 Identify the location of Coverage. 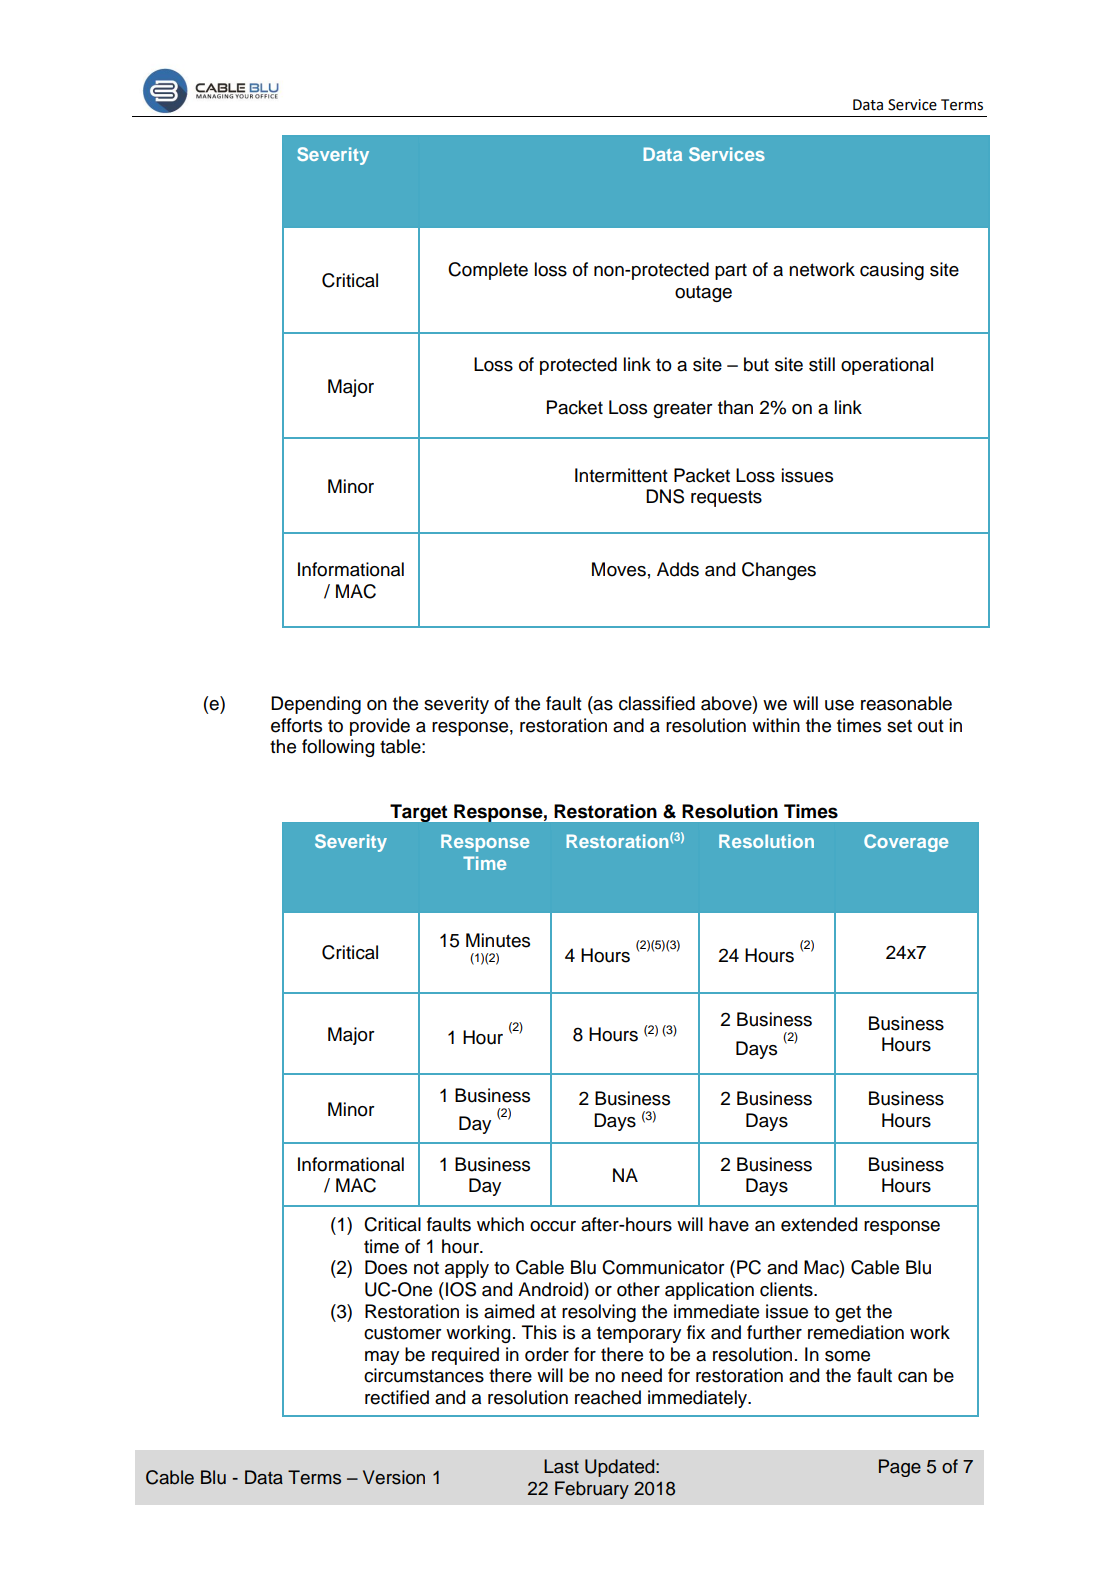
(906, 843).
